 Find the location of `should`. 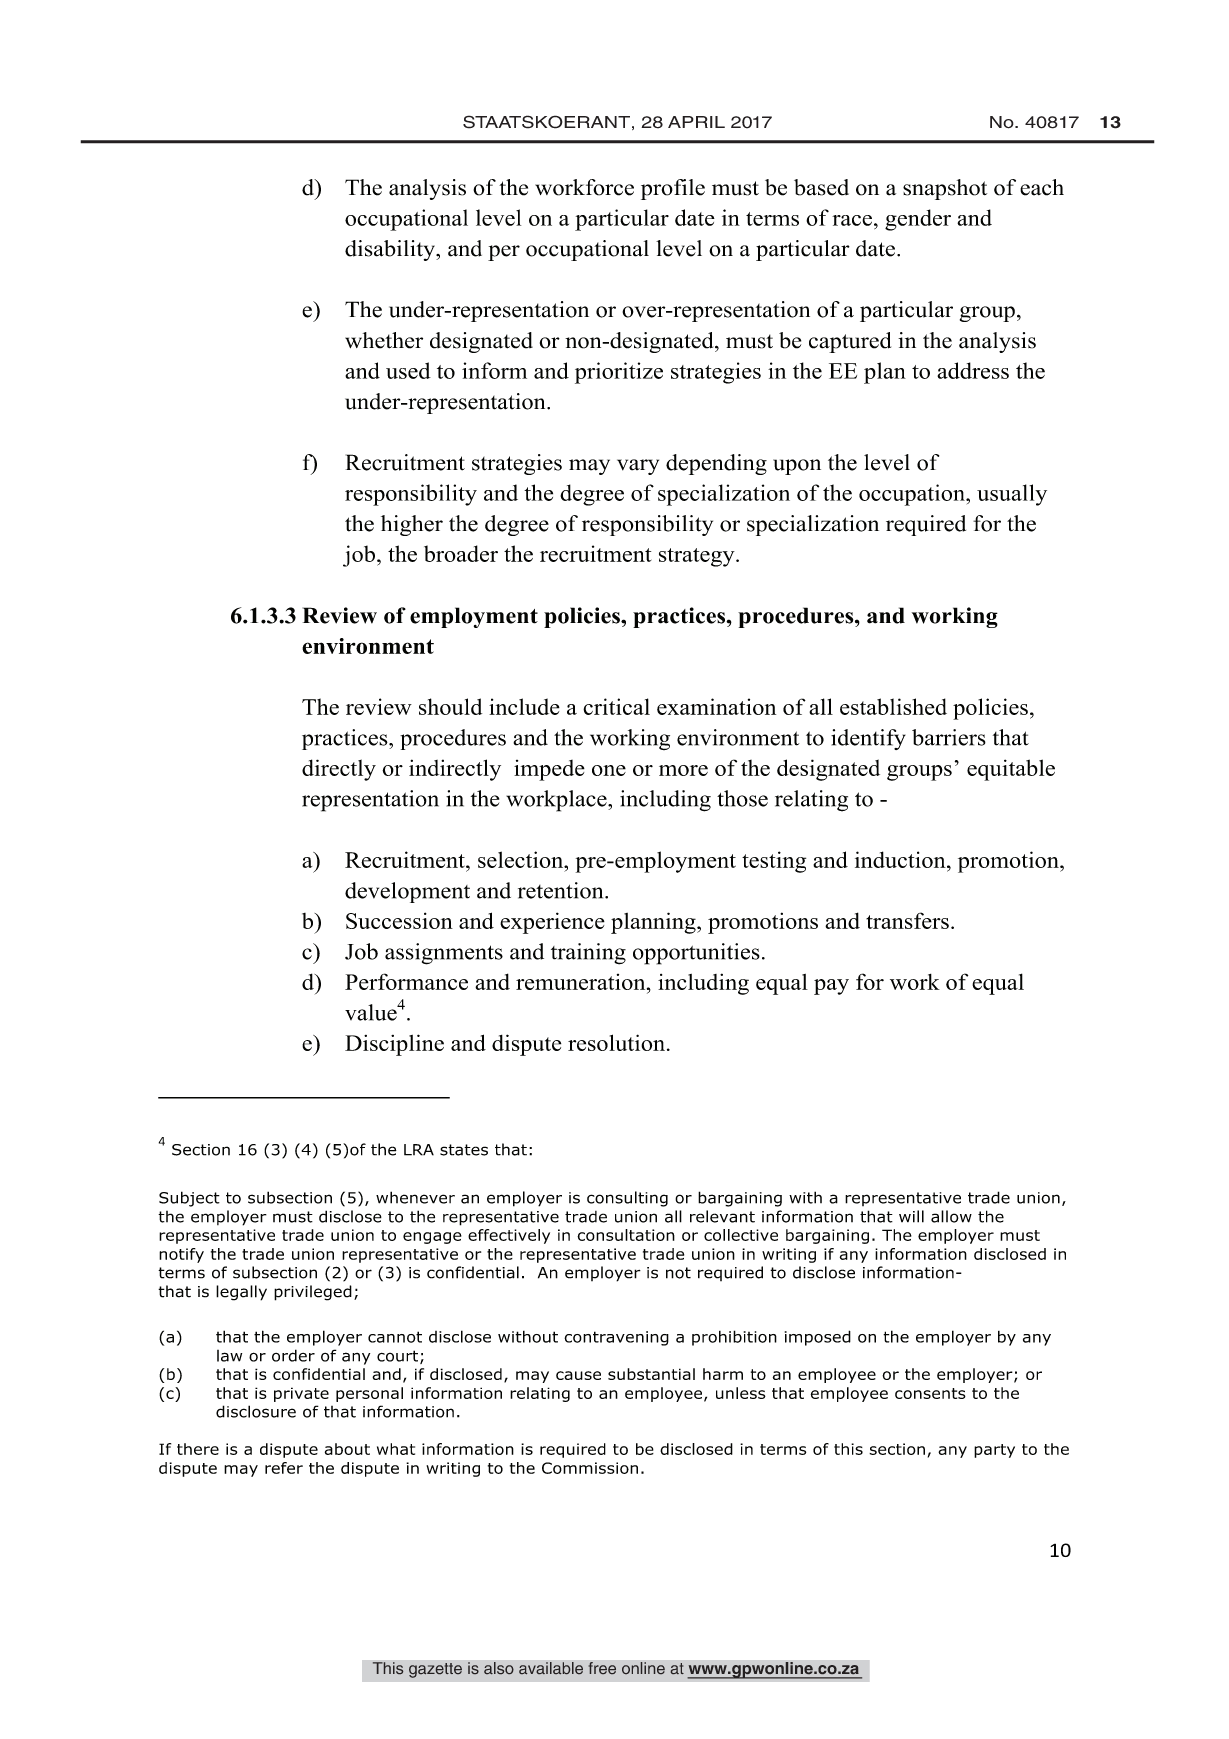

should is located at coordinates (450, 706).
